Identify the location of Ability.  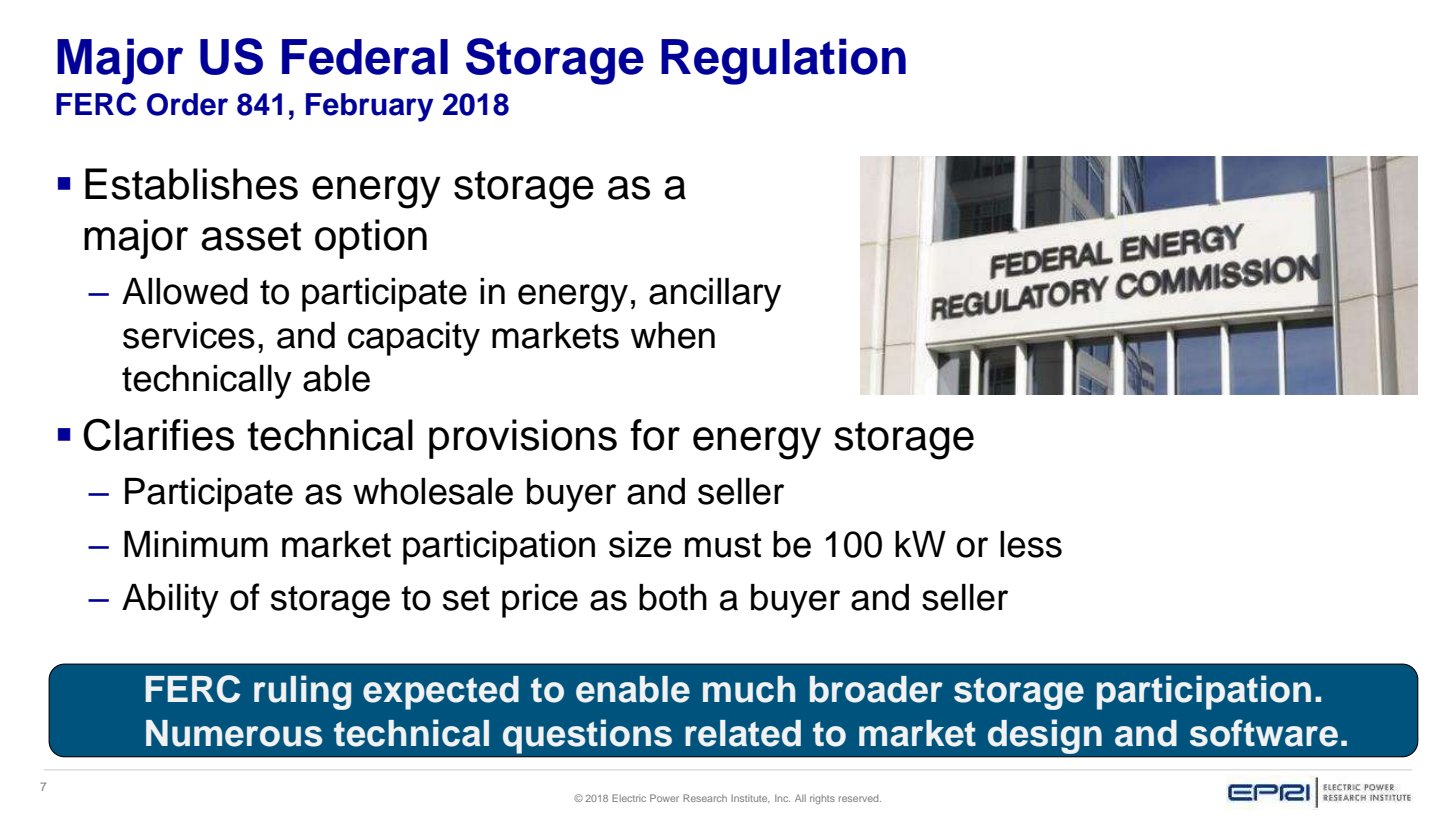
(170, 601).
